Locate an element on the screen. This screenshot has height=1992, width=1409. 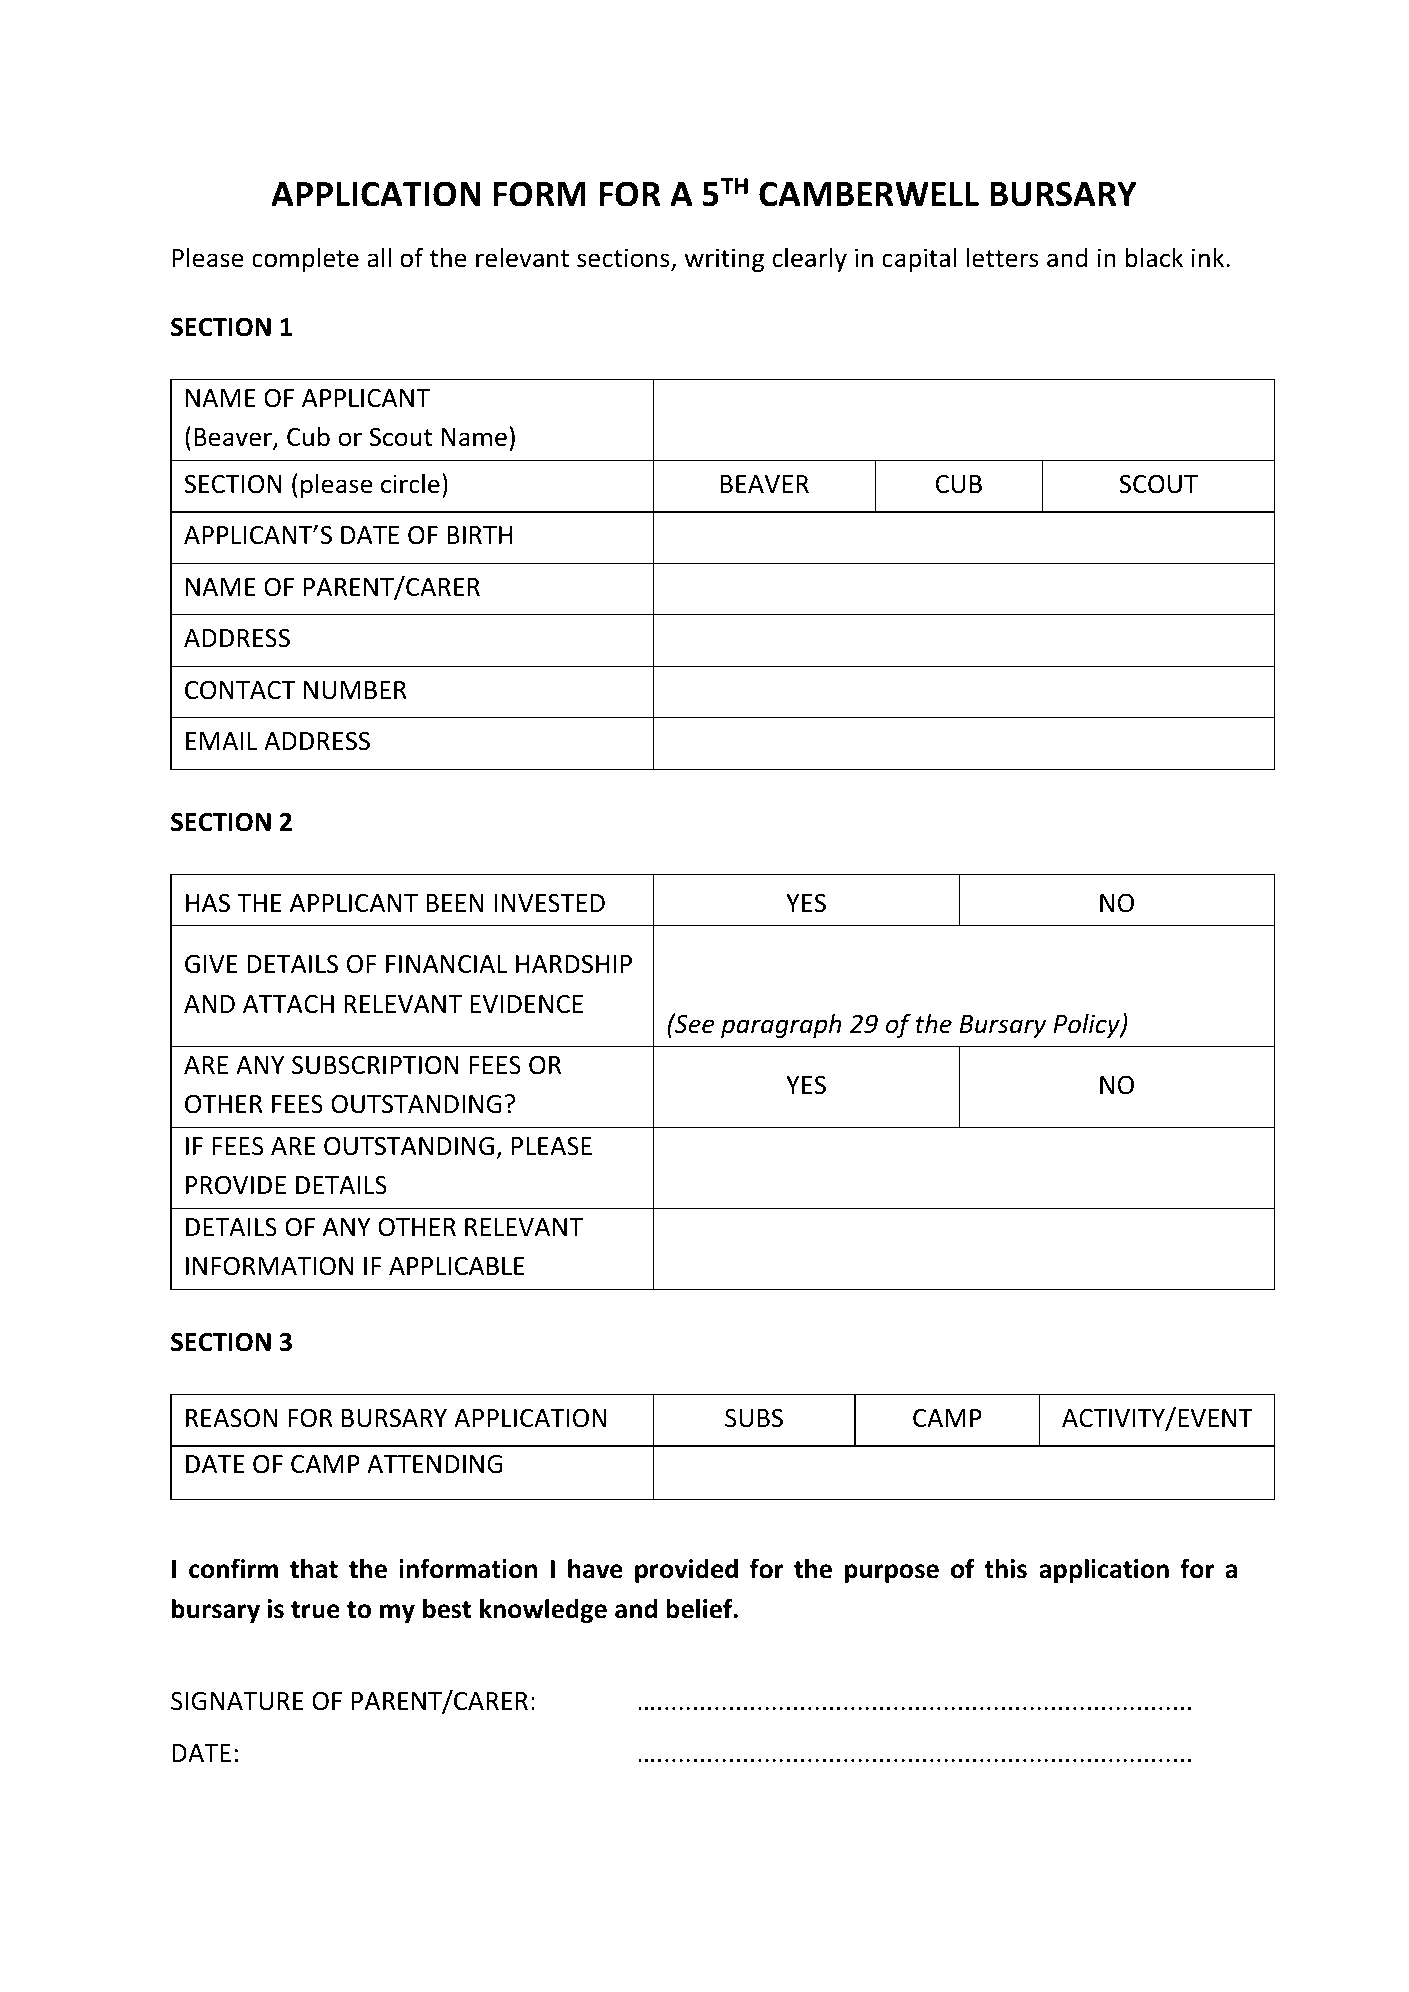
ATTACH is located at coordinates (288, 1004).
